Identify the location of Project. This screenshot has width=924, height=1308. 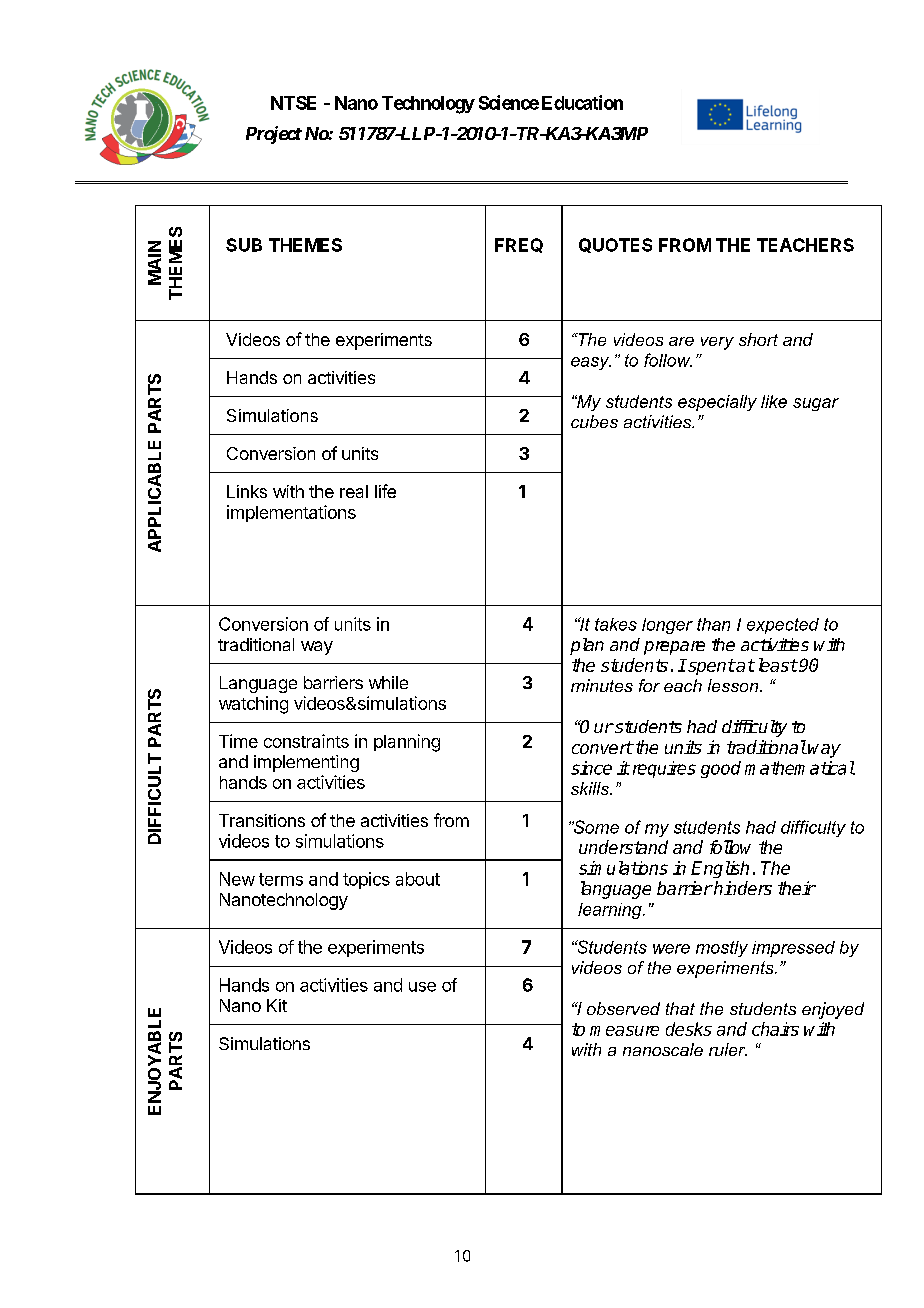
(274, 135).
